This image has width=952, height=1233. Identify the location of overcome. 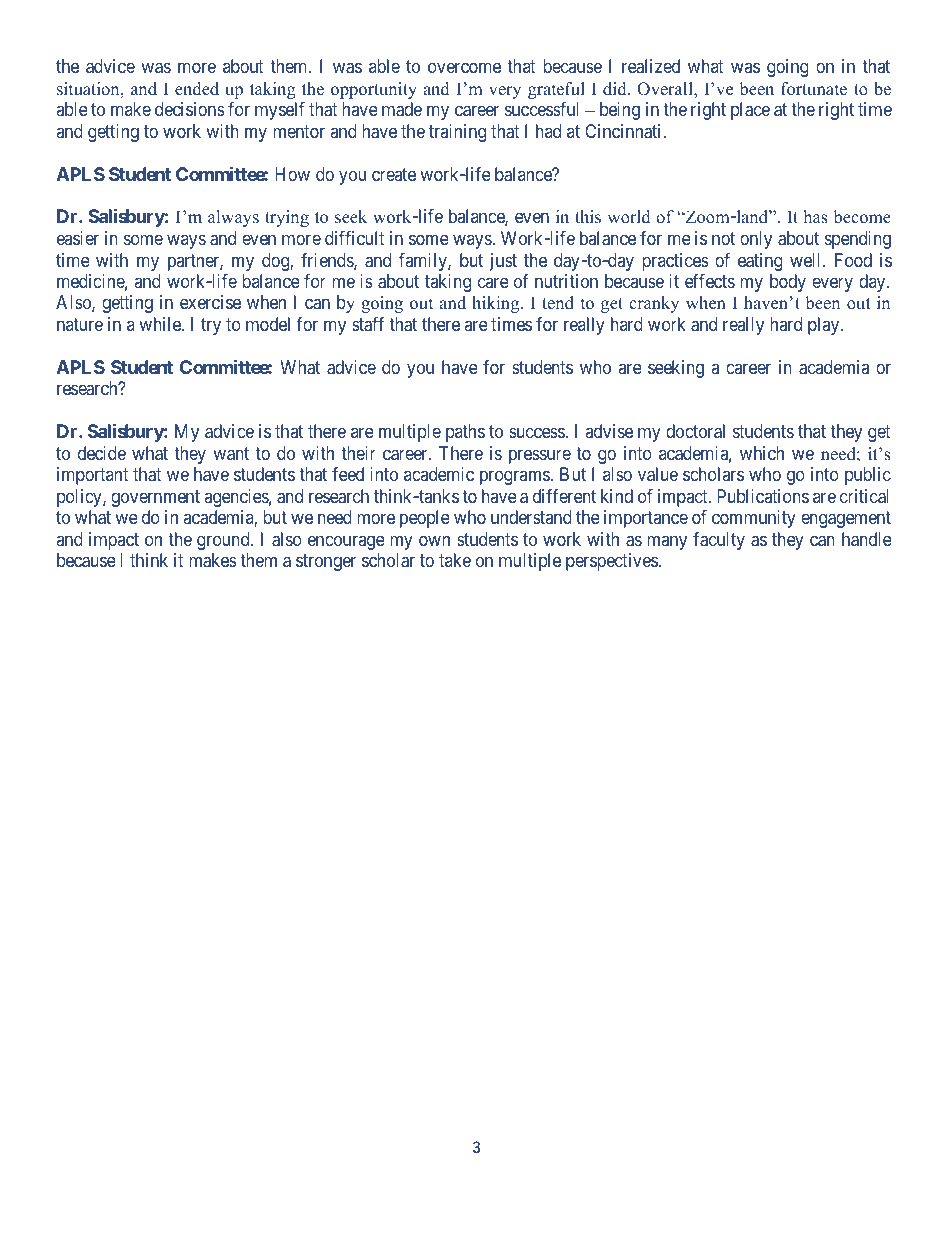
(464, 68).
